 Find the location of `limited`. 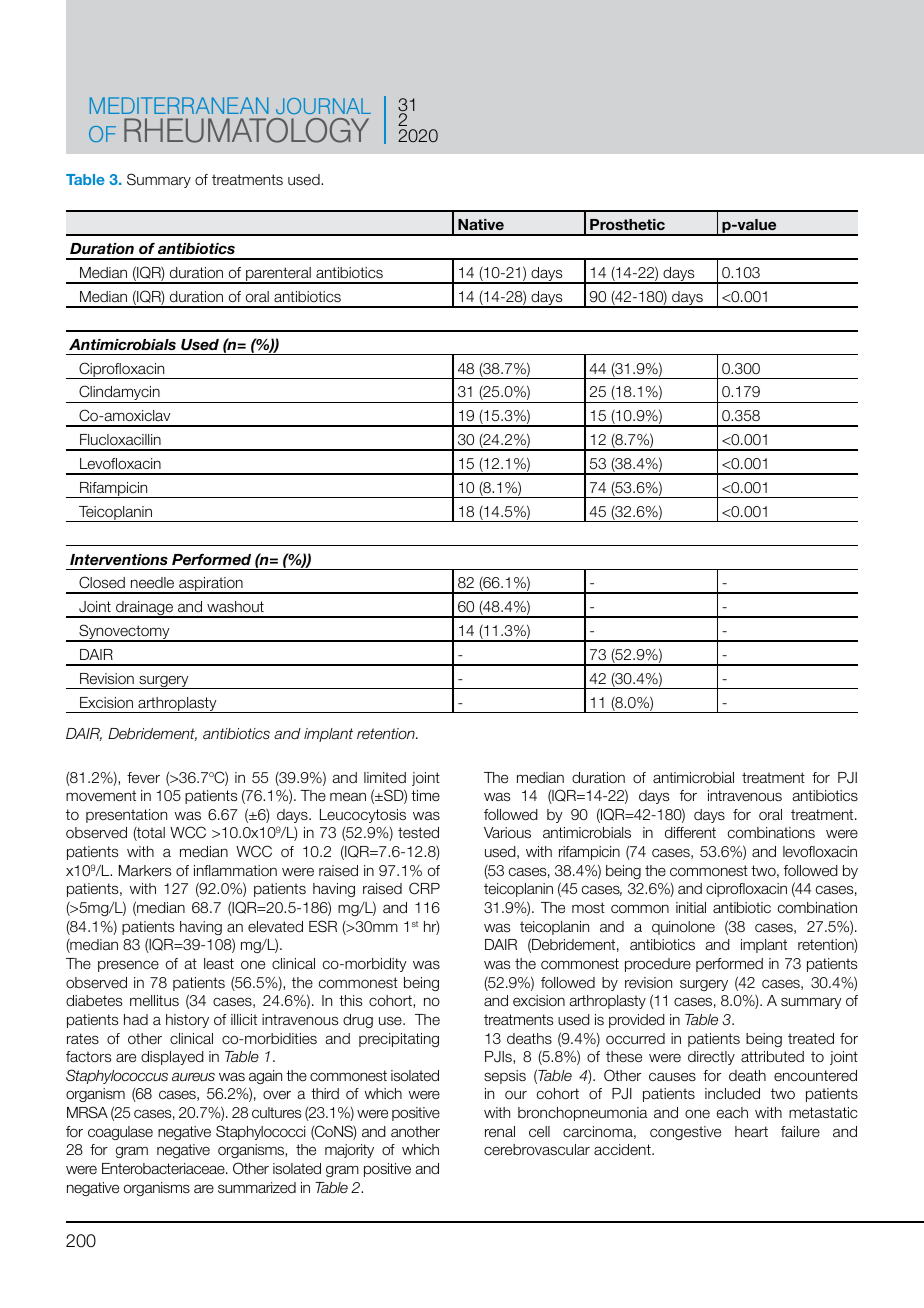

limited is located at coordinates (385, 777).
